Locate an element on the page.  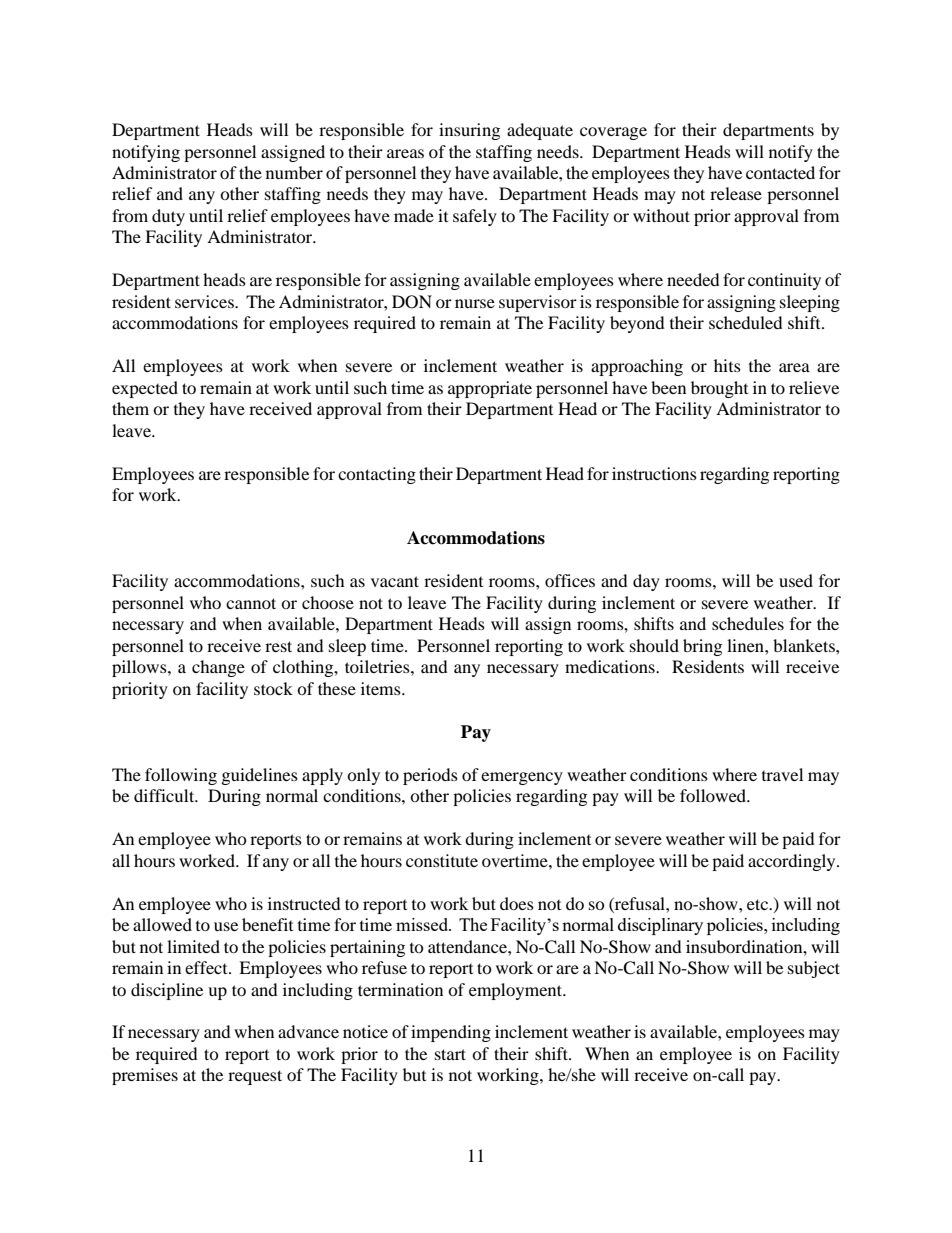
vacant is located at coordinates (395, 581).
